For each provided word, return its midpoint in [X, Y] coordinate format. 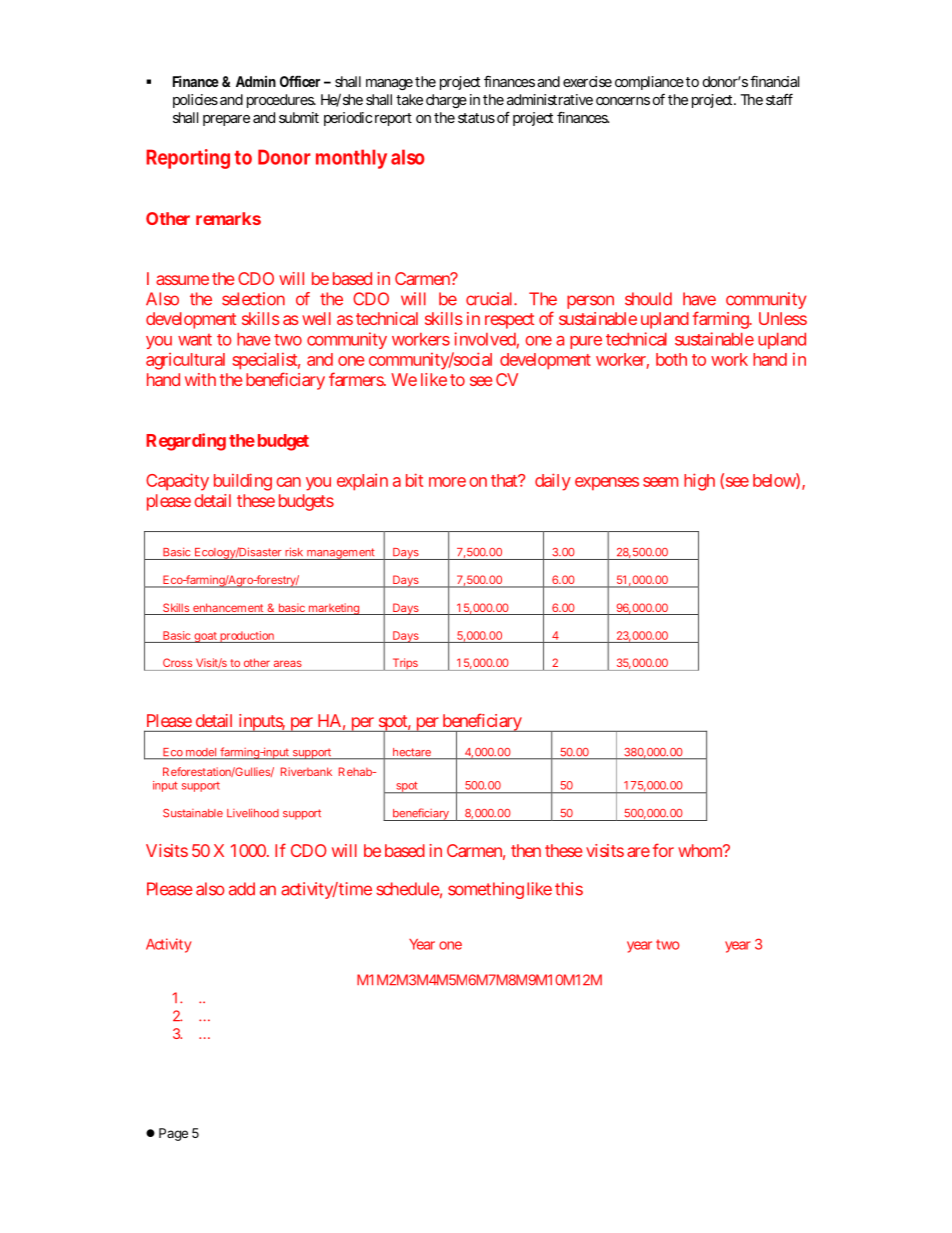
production [247, 637]
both [671, 359]
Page [173, 1134]
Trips [405, 664]
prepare [226, 120]
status [476, 118]
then [526, 850]
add [242, 889]
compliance [649, 83]
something [486, 890]
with [200, 379]
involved [485, 339]
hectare [412, 753]
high [699, 482]
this [569, 889]
